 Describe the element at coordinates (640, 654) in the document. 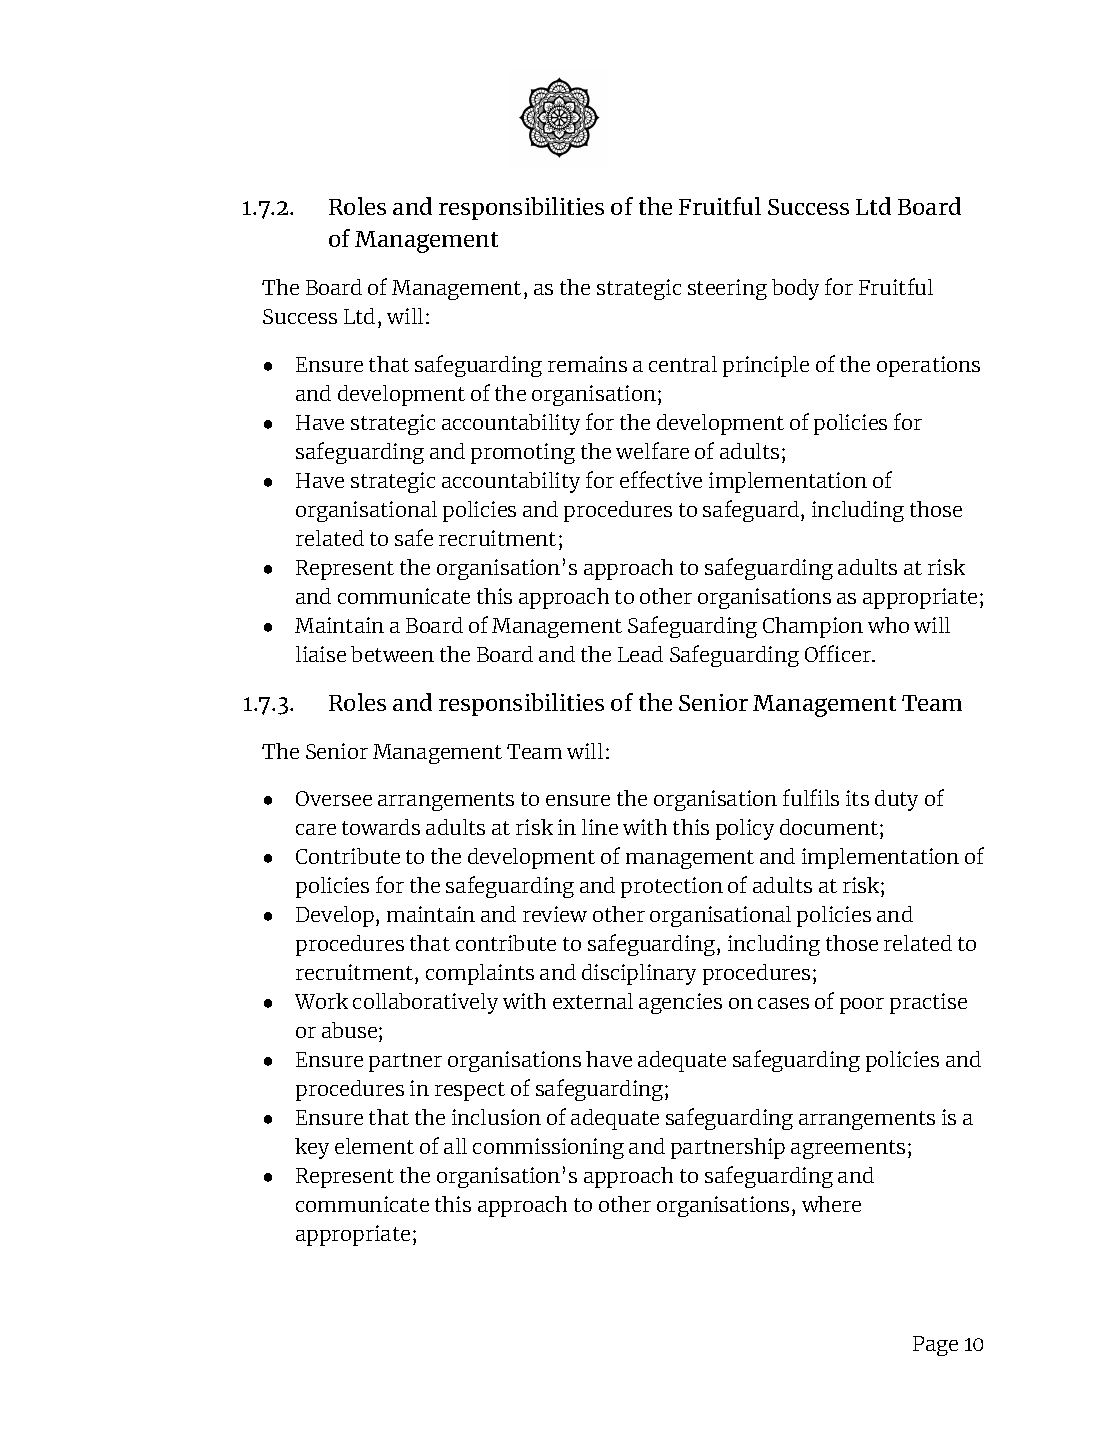

I see `Lead` at that location.
